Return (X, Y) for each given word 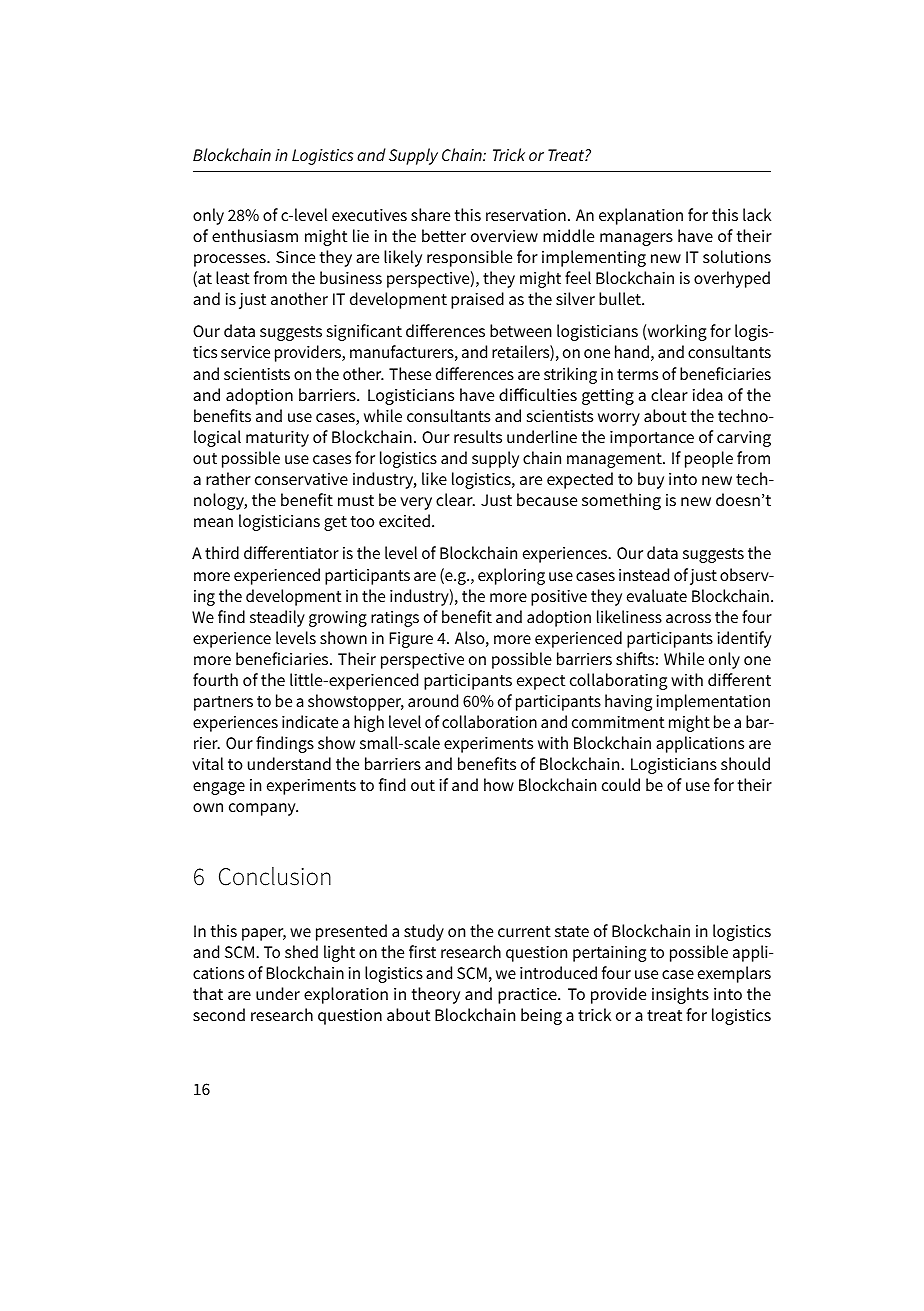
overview (504, 236)
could (621, 784)
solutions (737, 256)
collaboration (489, 721)
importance (652, 439)
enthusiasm (255, 235)
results (478, 436)
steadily (277, 618)
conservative (301, 479)
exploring (511, 576)
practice (528, 996)
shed (301, 951)
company (263, 809)
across (688, 618)
